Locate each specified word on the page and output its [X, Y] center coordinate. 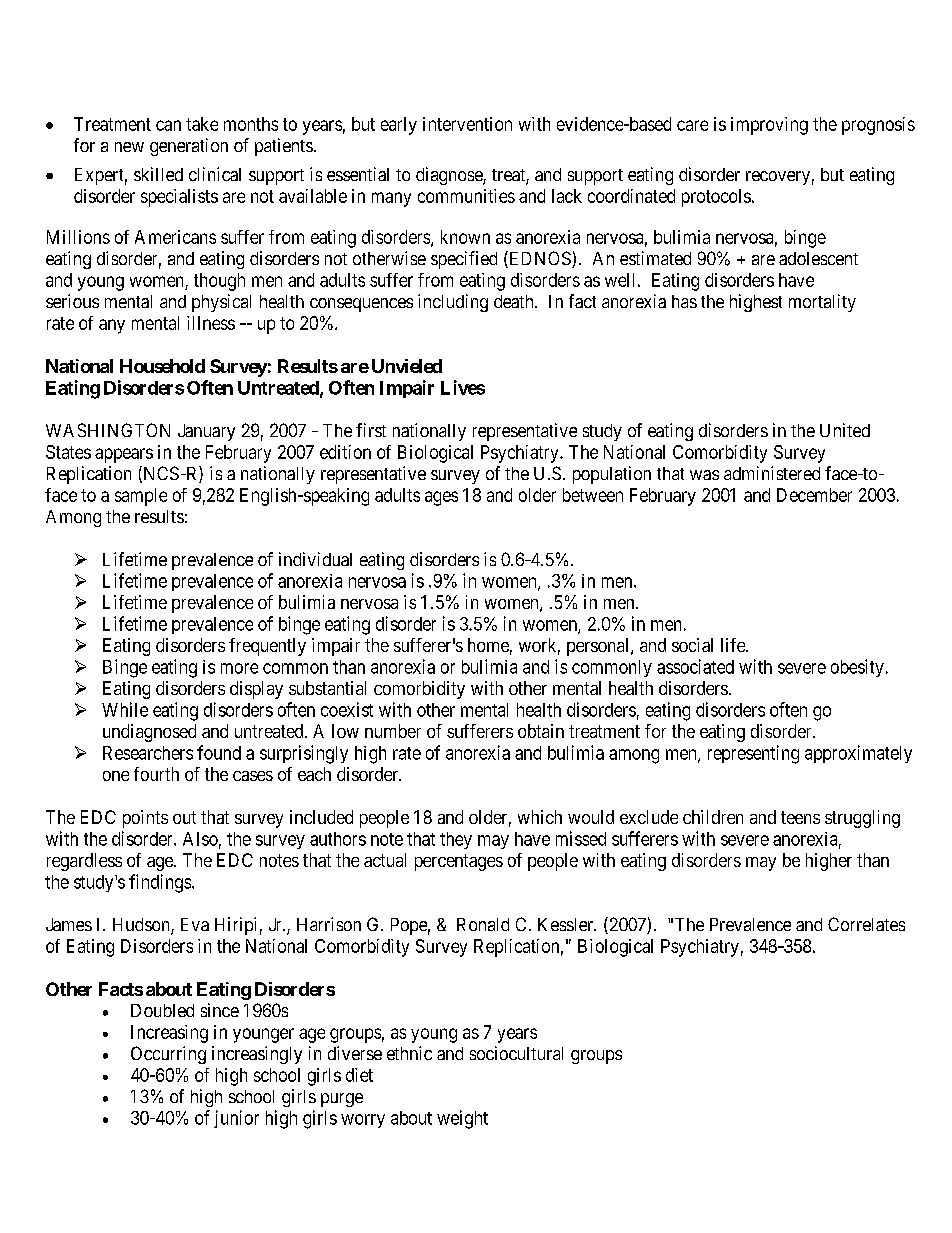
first [371, 430]
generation [189, 147]
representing [753, 754]
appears [124, 455]
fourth [156, 774]
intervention [467, 124]
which [540, 817]
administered [772, 473]
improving [769, 126]
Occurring [168, 1055]
